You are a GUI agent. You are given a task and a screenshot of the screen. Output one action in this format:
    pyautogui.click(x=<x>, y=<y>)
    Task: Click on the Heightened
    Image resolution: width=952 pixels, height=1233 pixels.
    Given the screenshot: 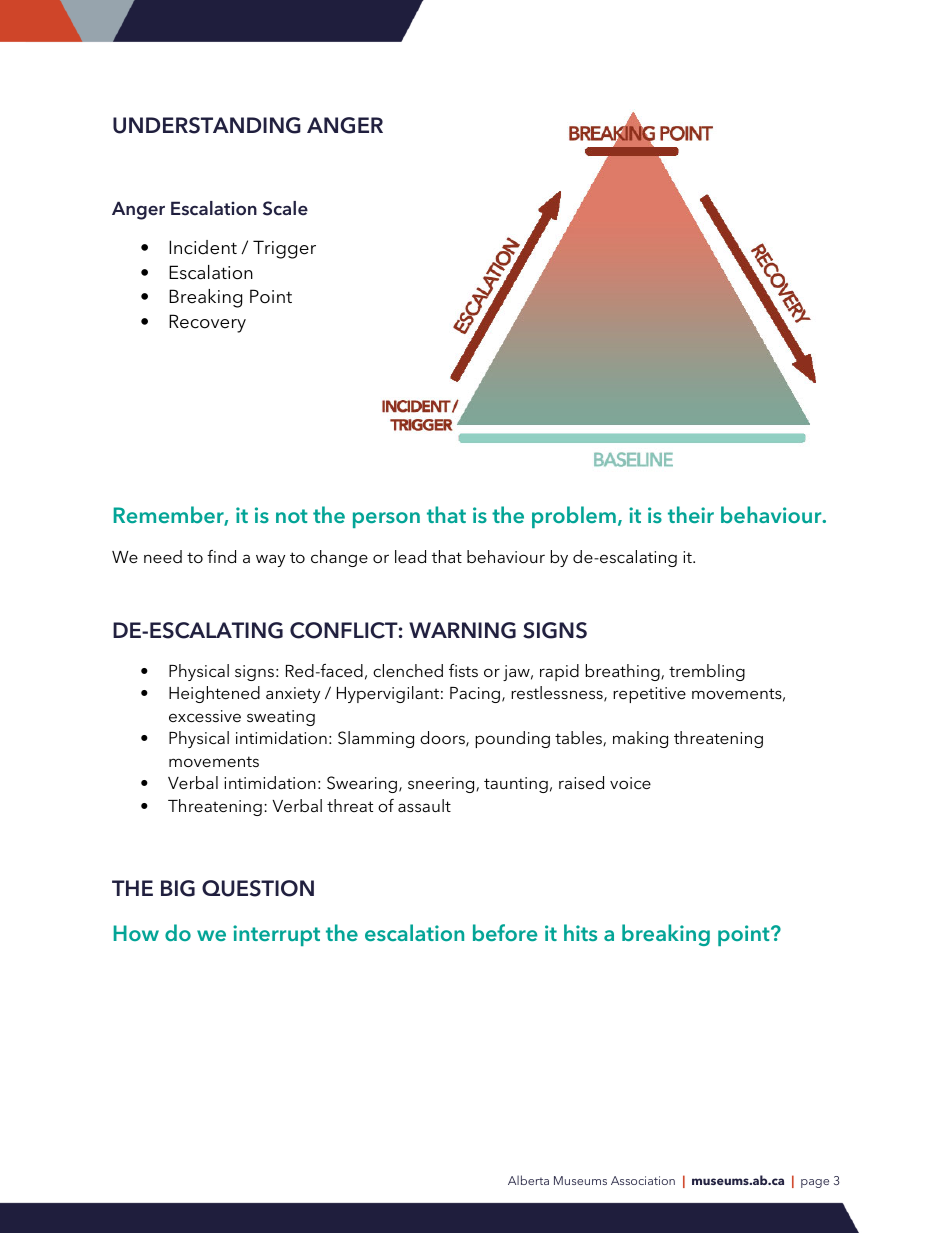 What is the action you would take?
    pyautogui.click(x=214, y=694)
